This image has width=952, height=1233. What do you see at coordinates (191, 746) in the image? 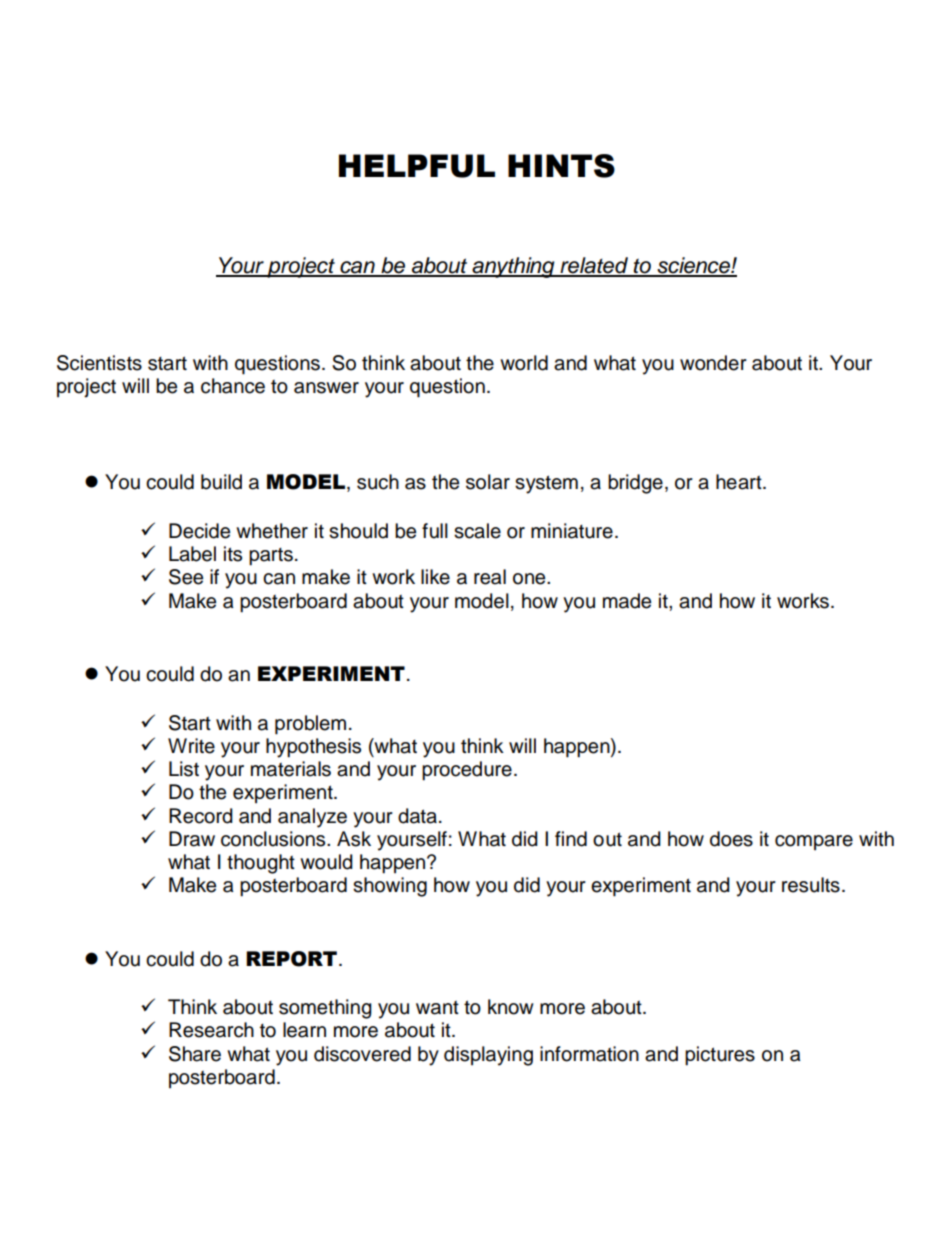
I see `Write` at bounding box center [191, 746].
